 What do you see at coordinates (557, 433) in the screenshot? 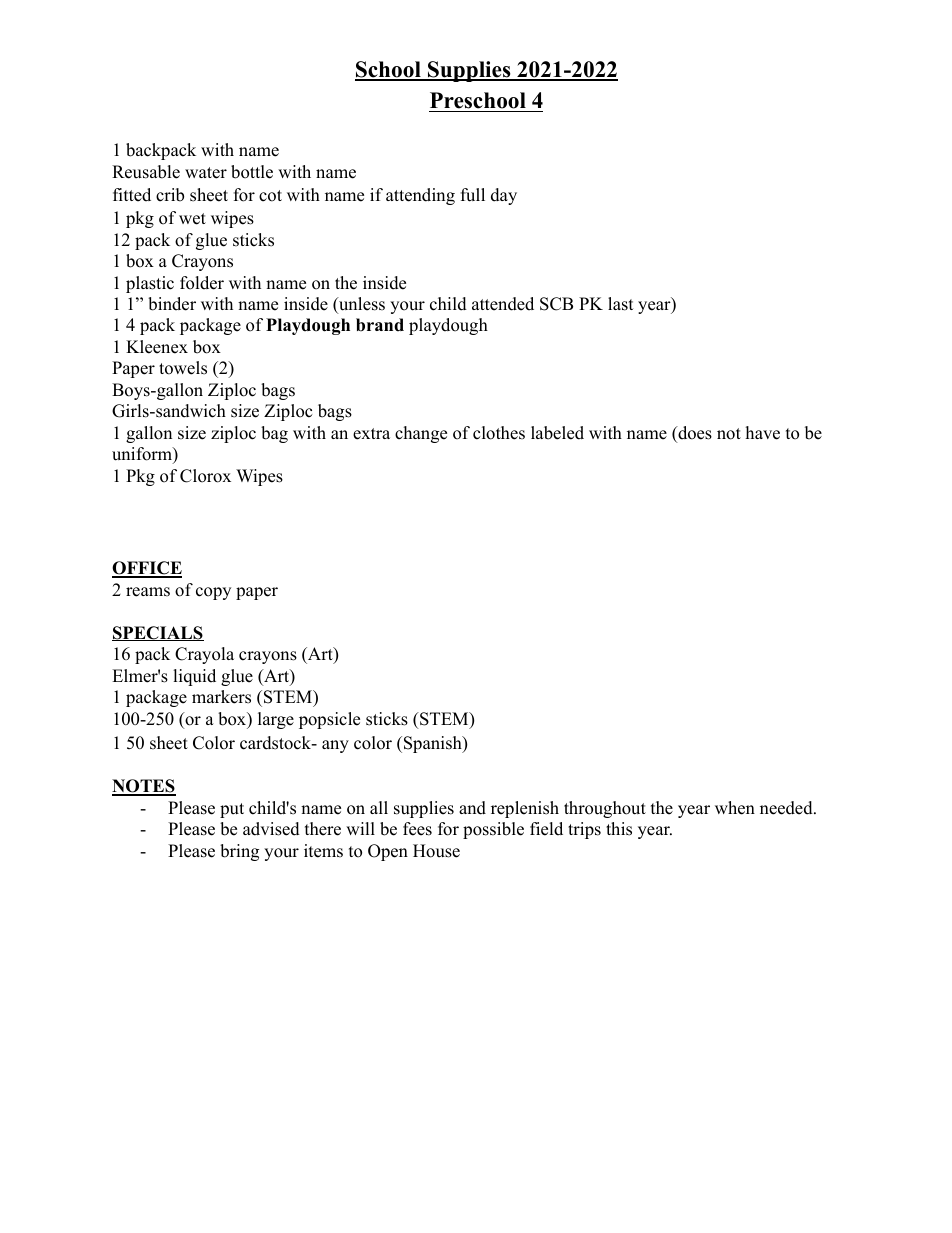
I see `labeled` at bounding box center [557, 433].
